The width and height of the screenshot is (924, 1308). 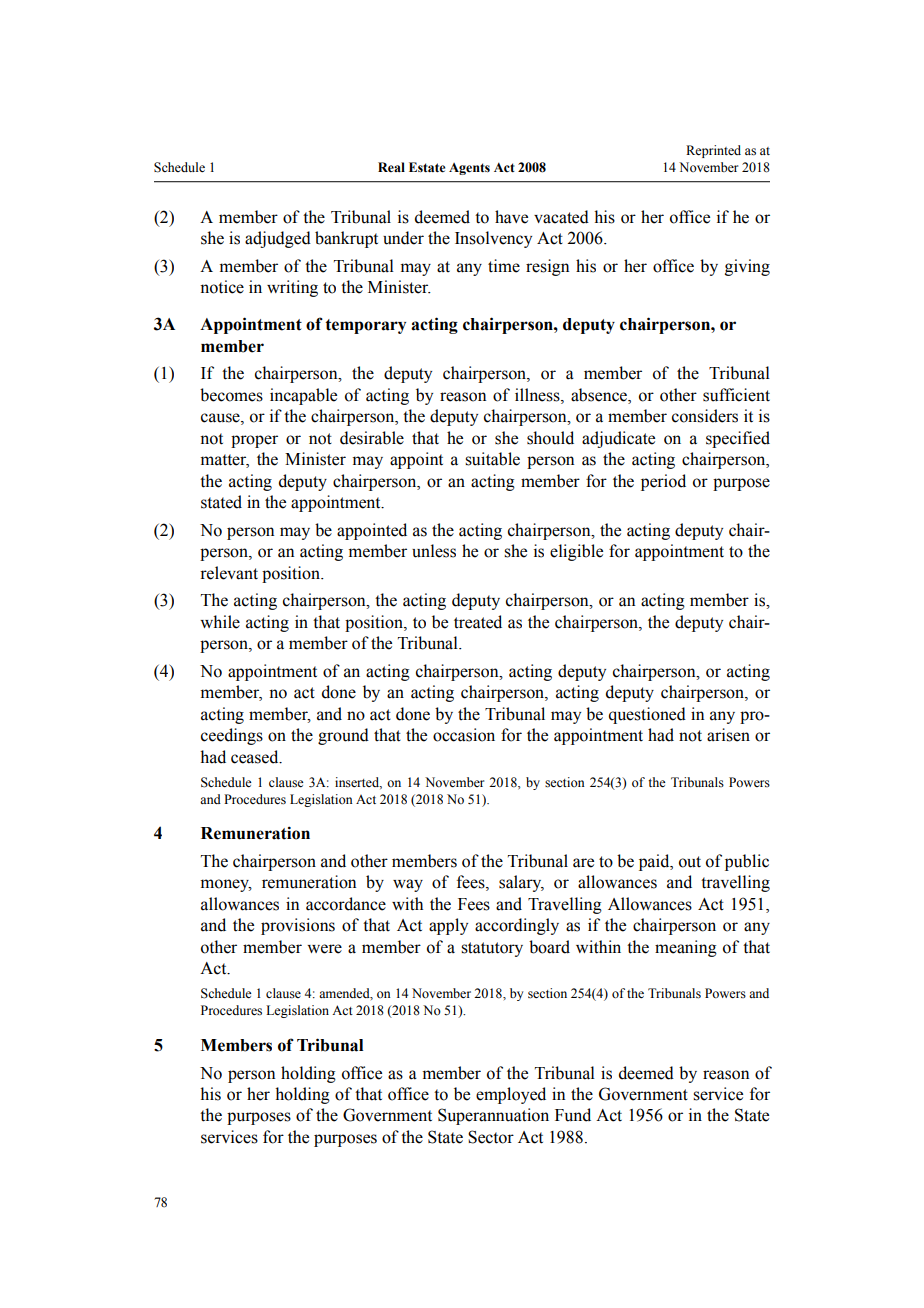 What do you see at coordinates (647, 715) in the screenshot?
I see `questioned` at bounding box center [647, 715].
